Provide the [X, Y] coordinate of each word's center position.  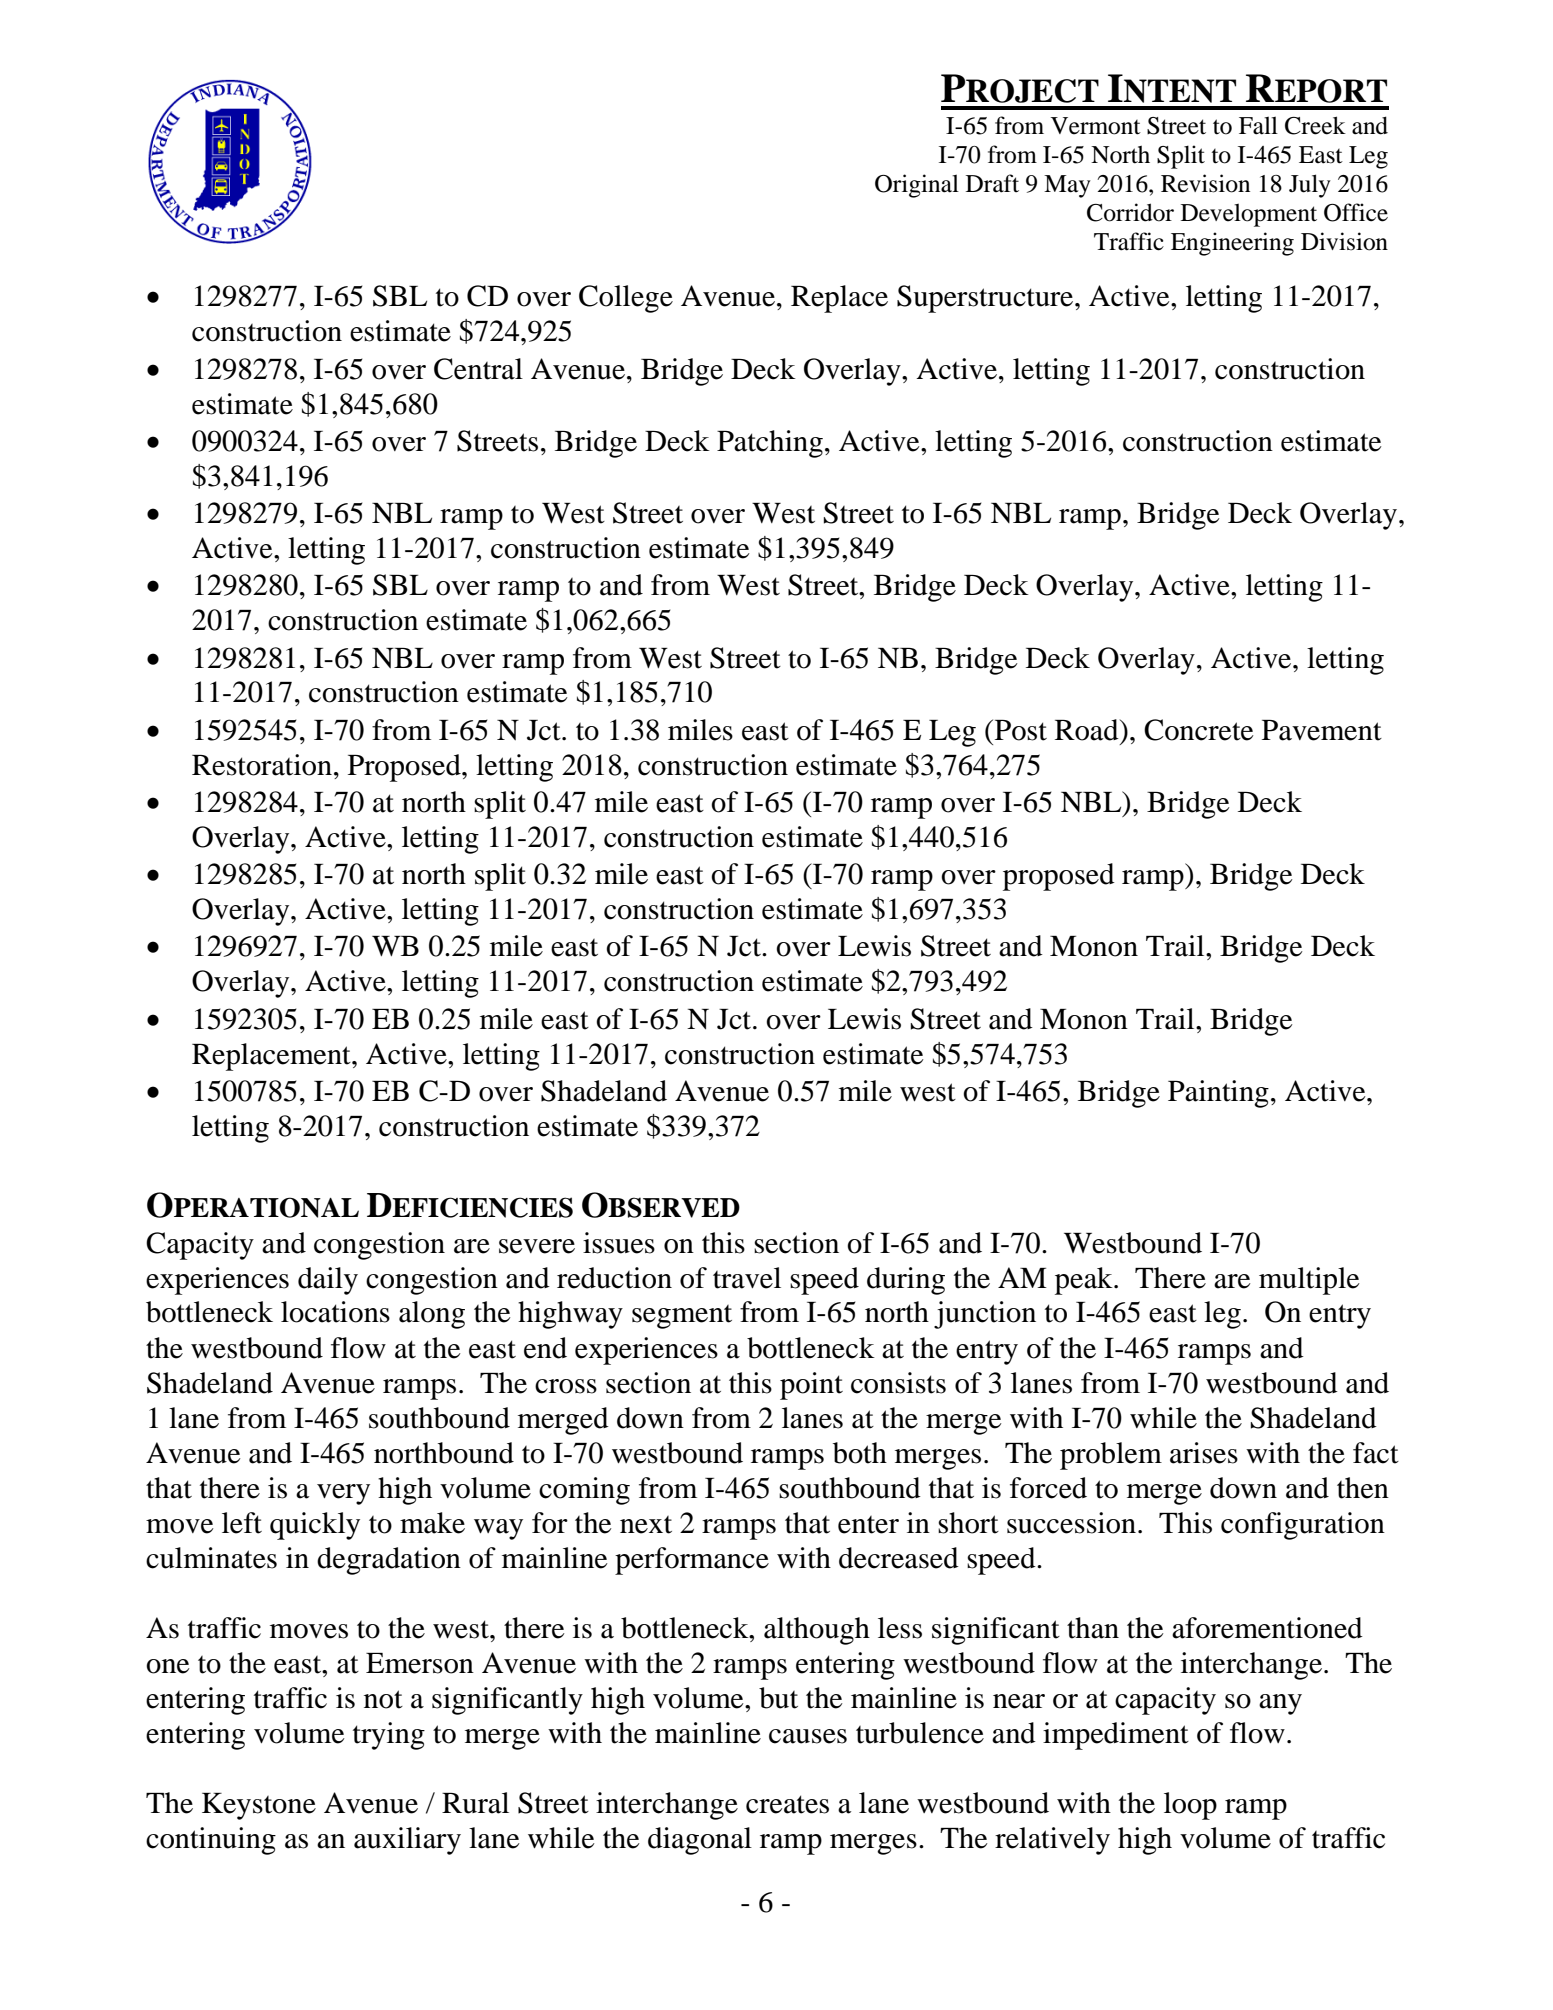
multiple [1309, 1281]
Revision [1205, 183]
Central [478, 369]
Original [917, 186]
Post [1019, 730]
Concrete [1199, 730]
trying [389, 1736]
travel [747, 1278]
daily [328, 1281]
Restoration [262, 765]
